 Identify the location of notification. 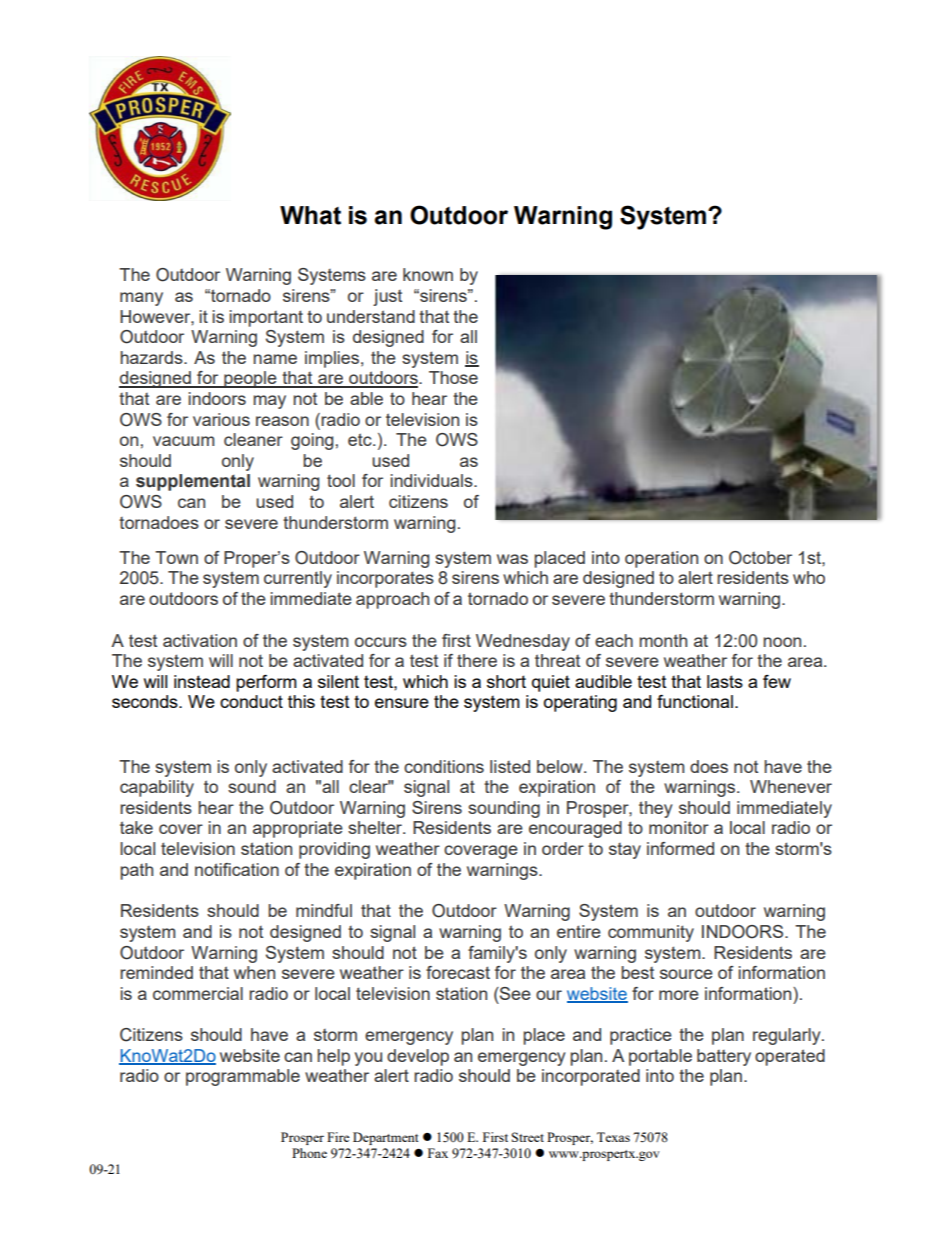
(237, 869).
